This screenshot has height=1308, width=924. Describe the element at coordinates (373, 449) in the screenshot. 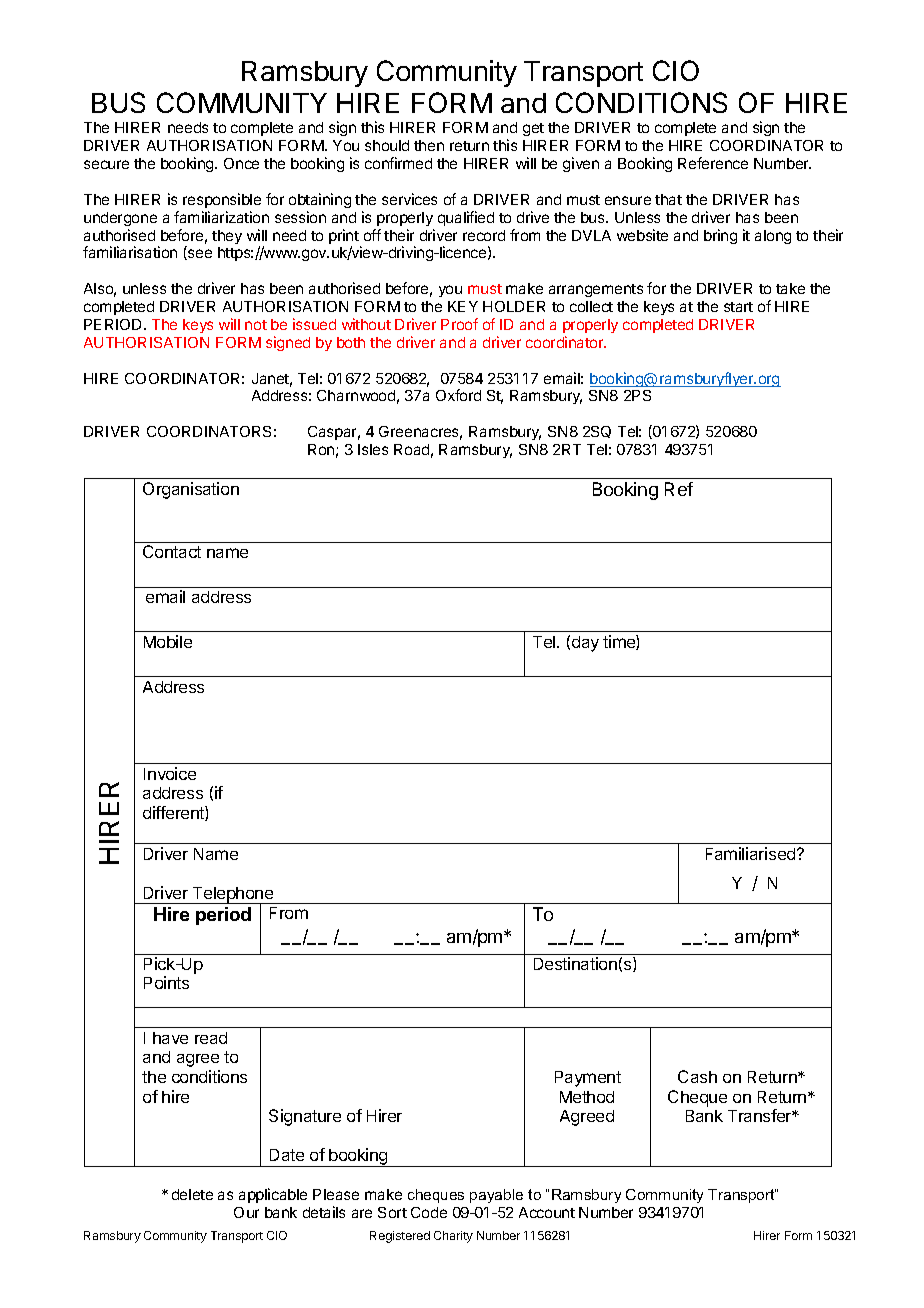

I see `Isles` at that location.
